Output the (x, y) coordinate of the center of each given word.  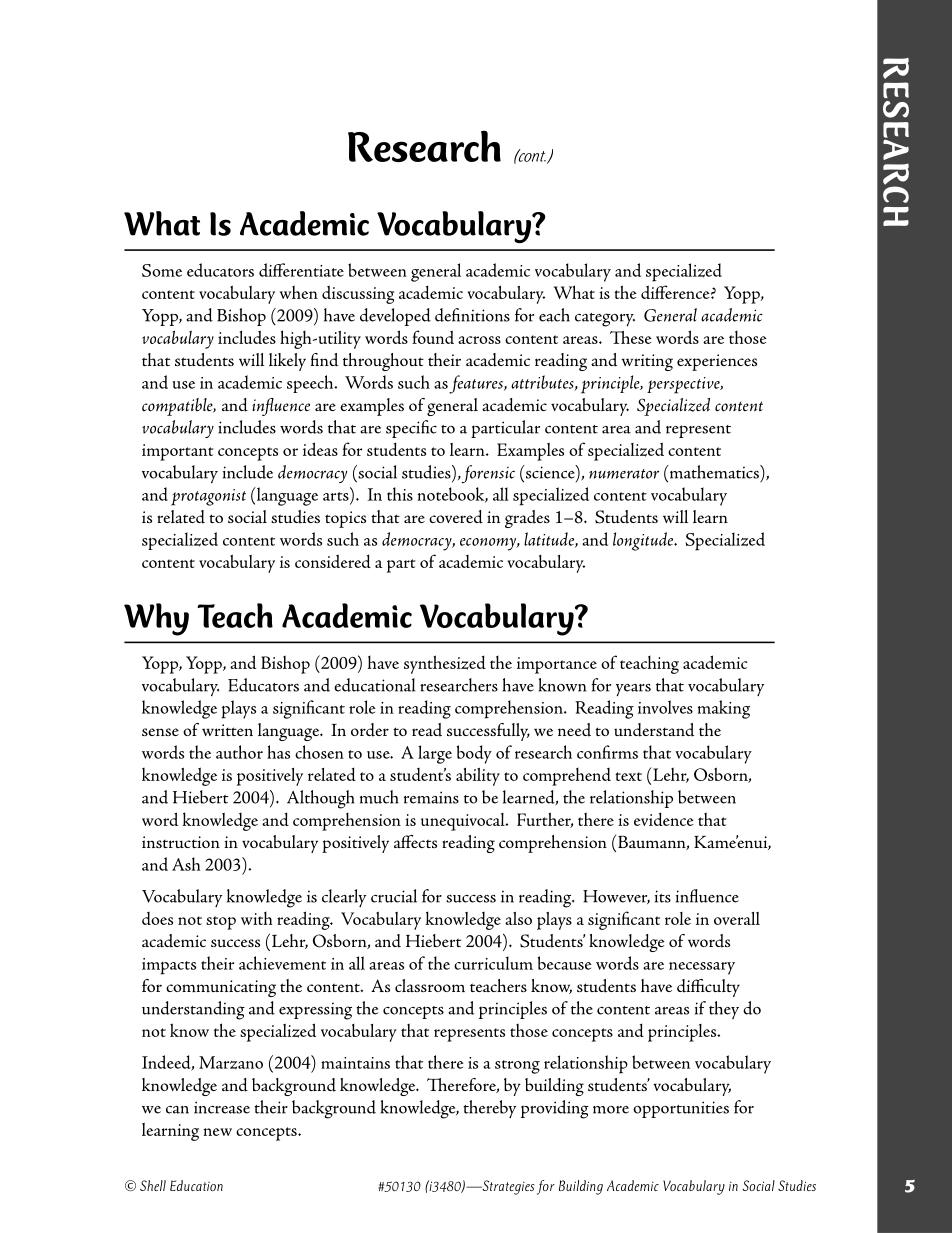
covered (456, 517)
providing (555, 1109)
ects (423, 843)
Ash (186, 864)
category (605, 320)
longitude (644, 541)
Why (156, 619)
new (218, 1132)
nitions (484, 315)
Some (162, 270)
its (663, 896)
